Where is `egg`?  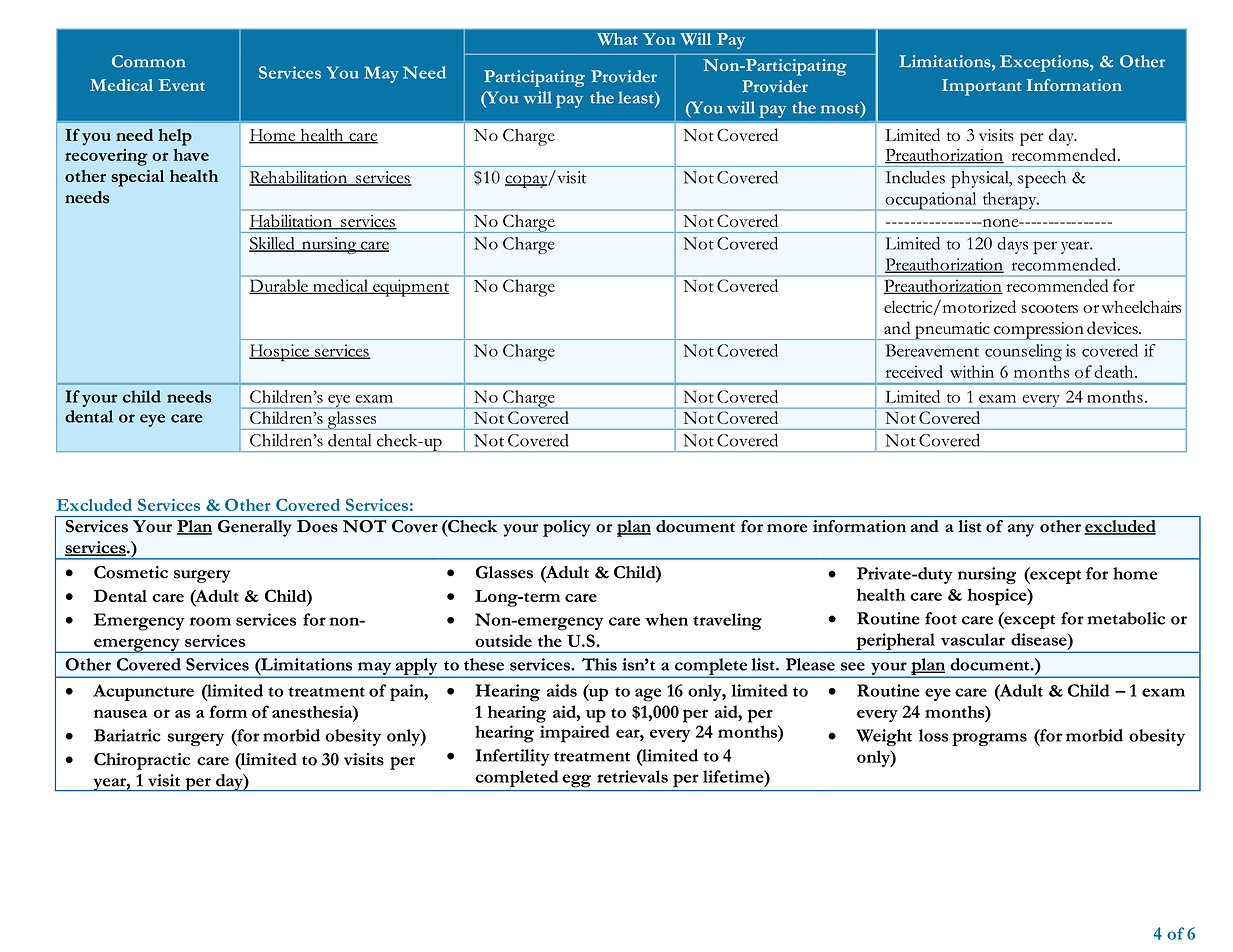
egg is located at coordinates (577, 780).
